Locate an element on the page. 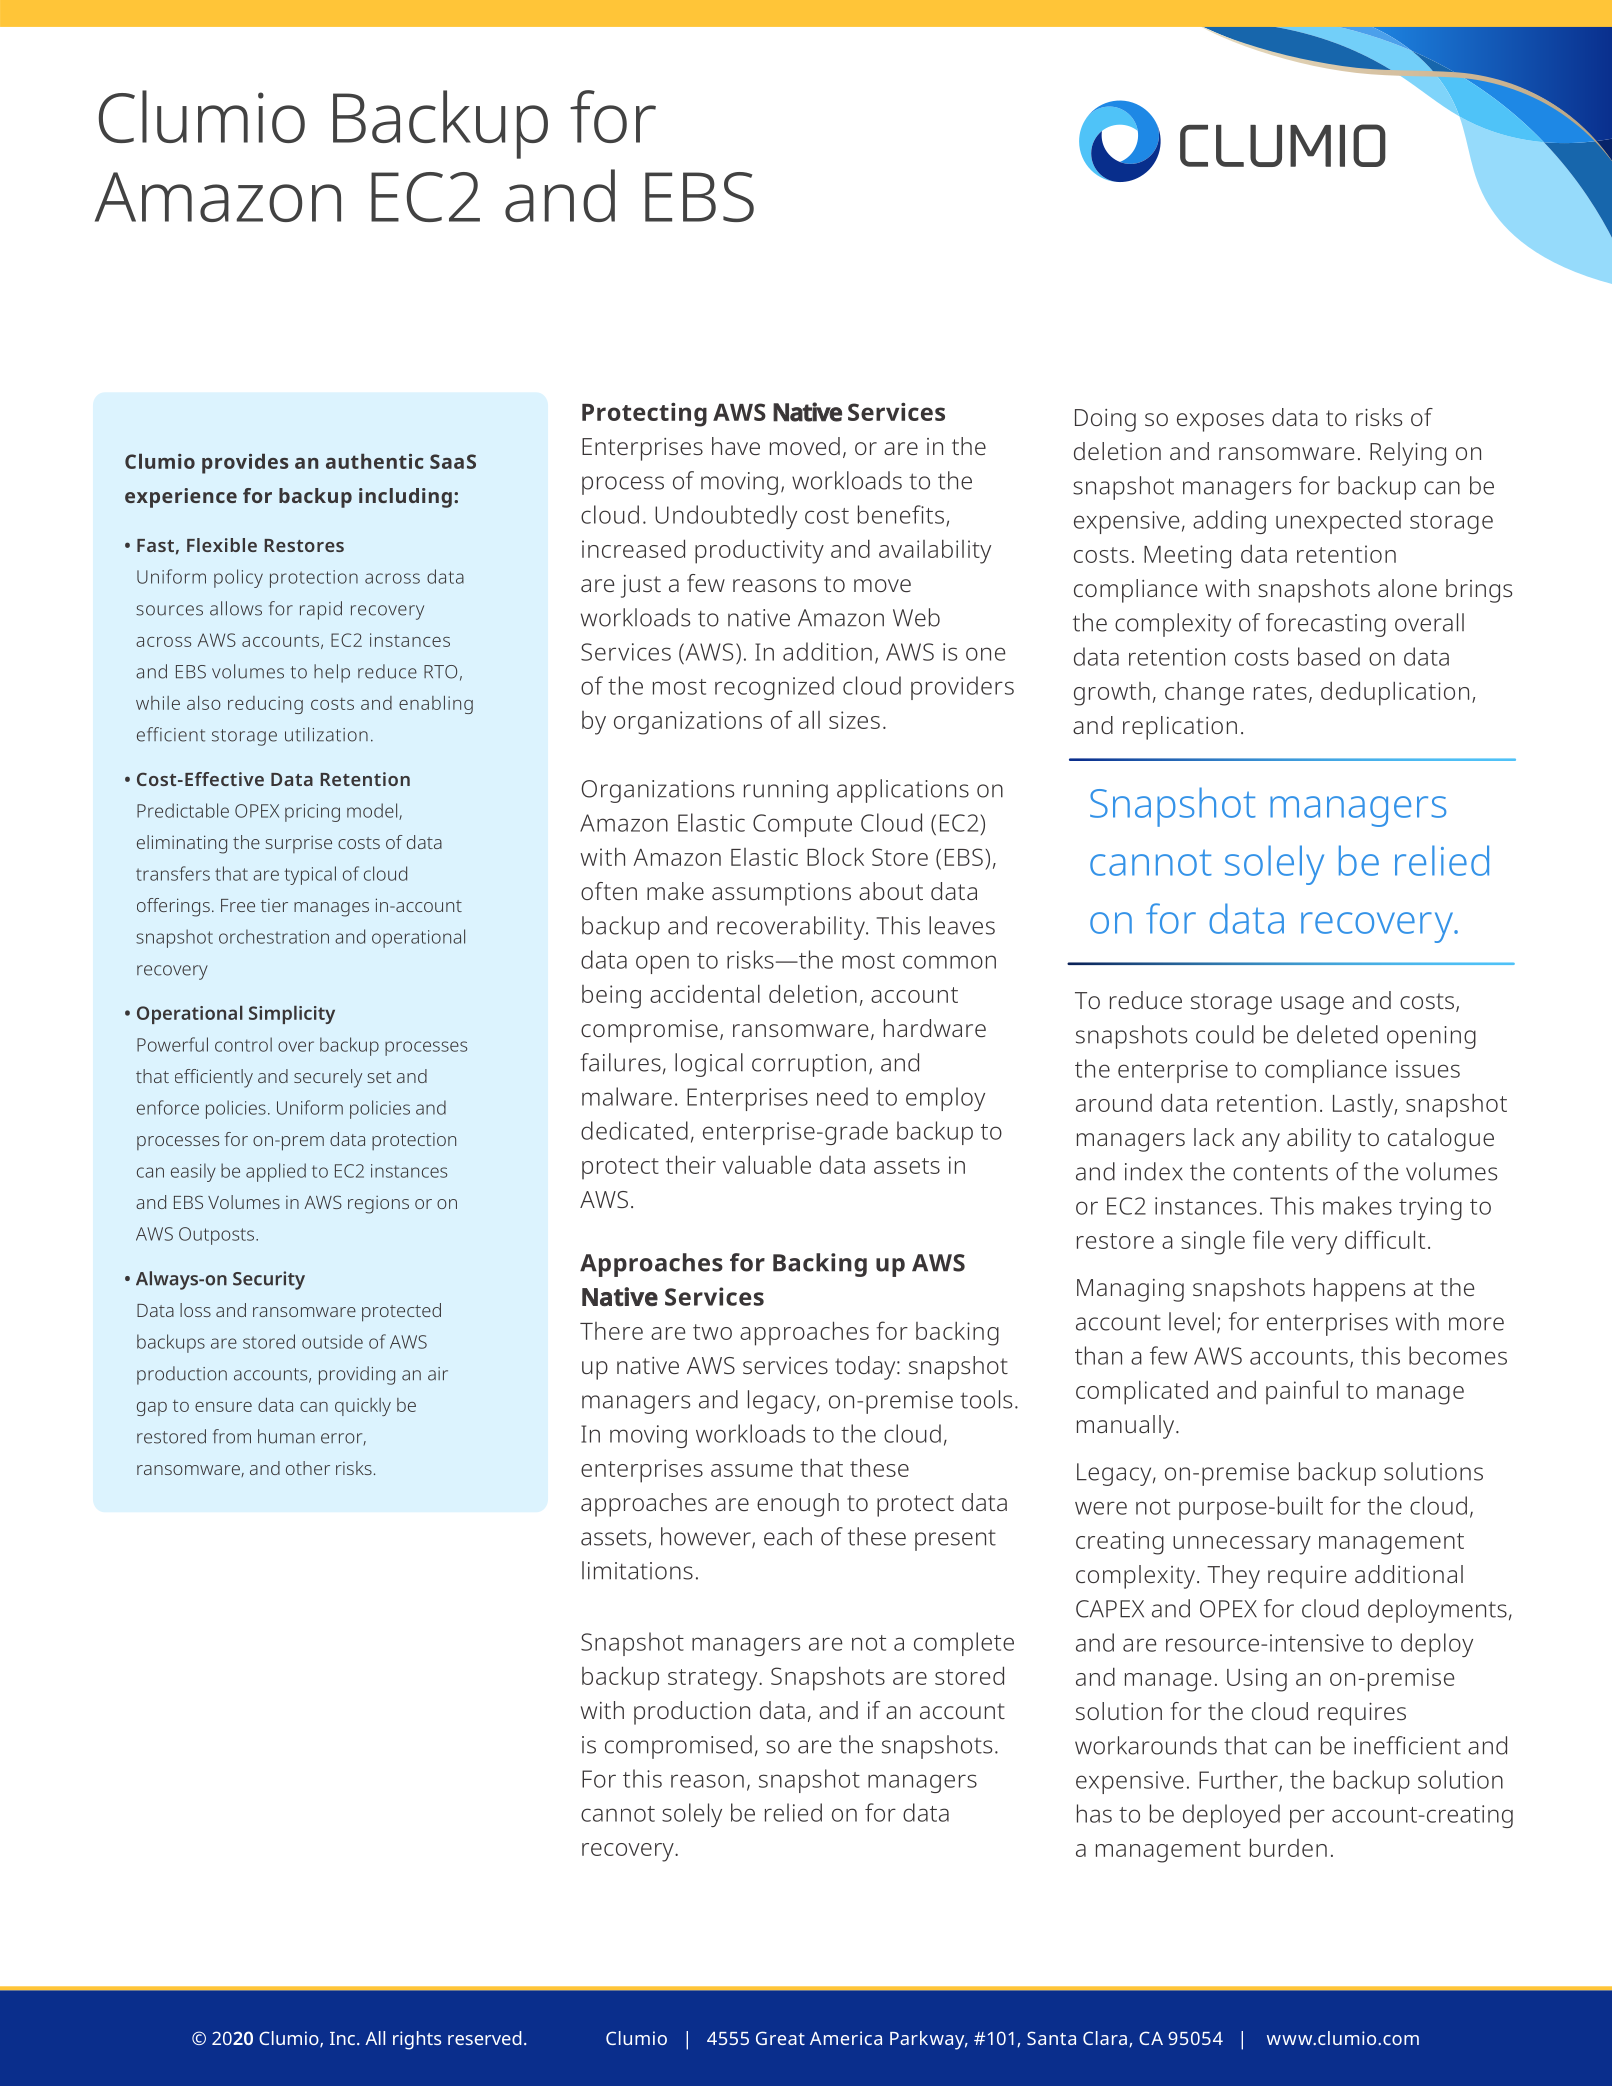 Image resolution: width=1612 pixels, height=2086 pixels. America is located at coordinates (846, 2038).
